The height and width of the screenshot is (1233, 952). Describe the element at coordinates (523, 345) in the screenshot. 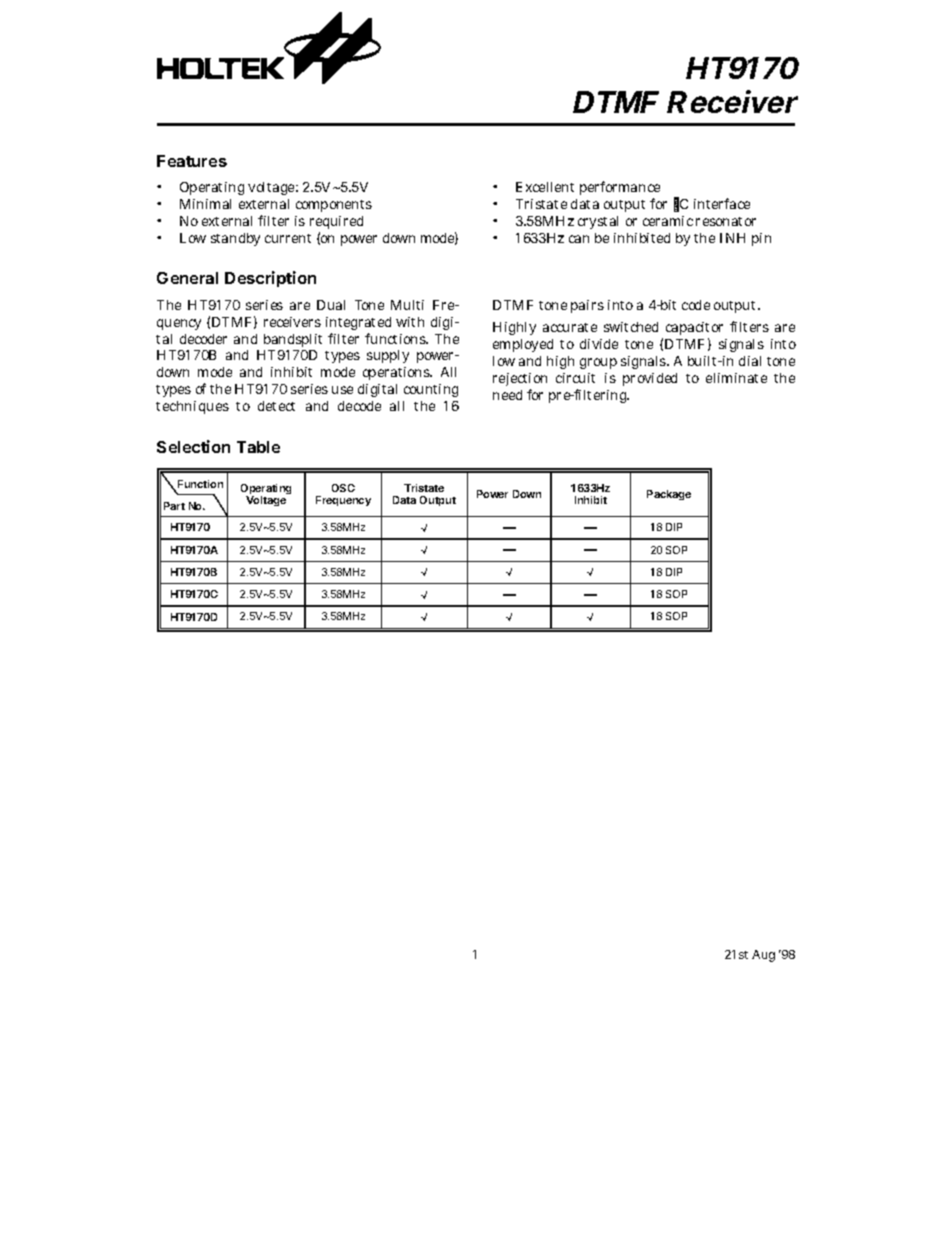

I see `employed` at that location.
